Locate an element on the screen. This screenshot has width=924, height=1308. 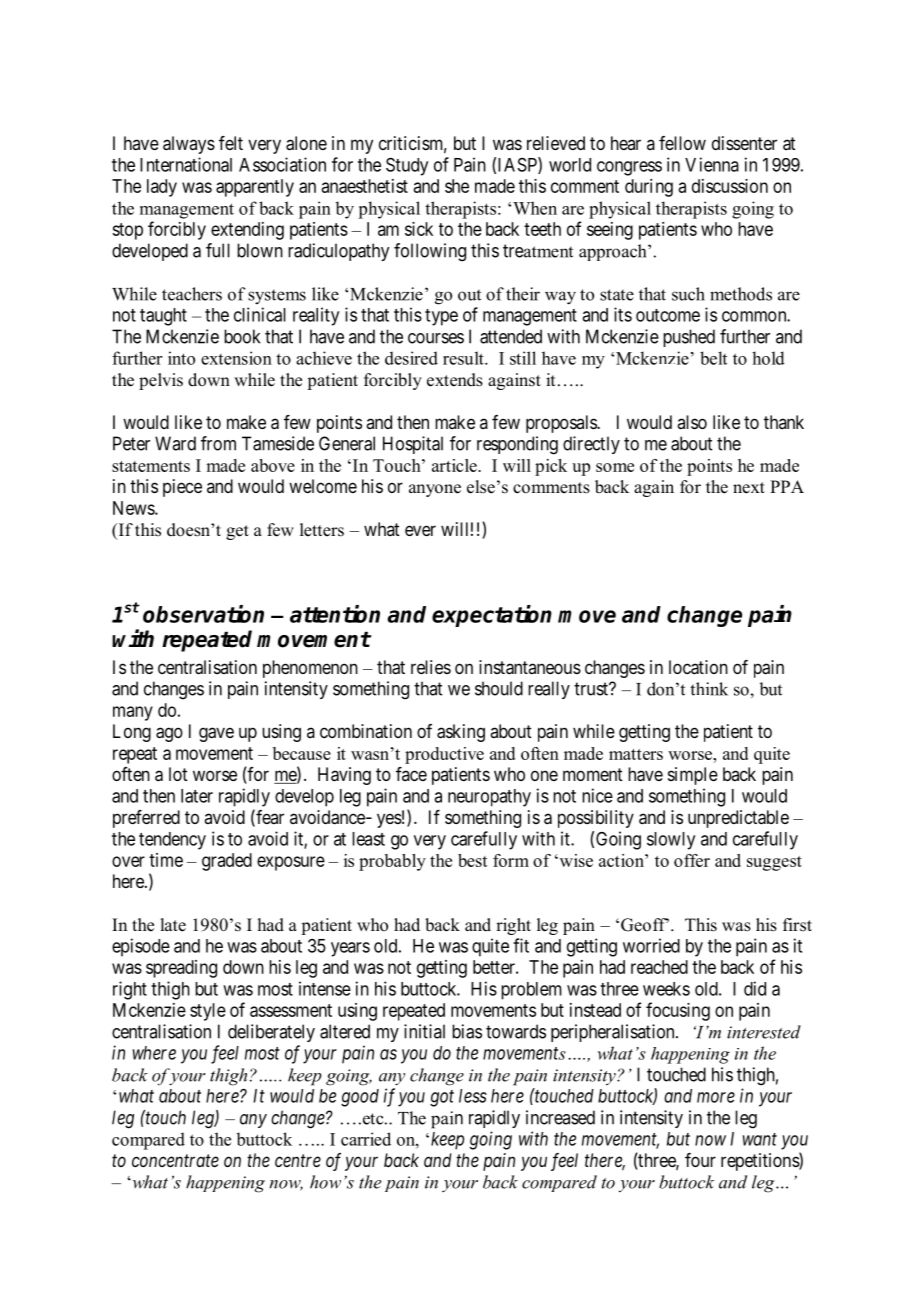
Vienna is located at coordinates (712, 164).
